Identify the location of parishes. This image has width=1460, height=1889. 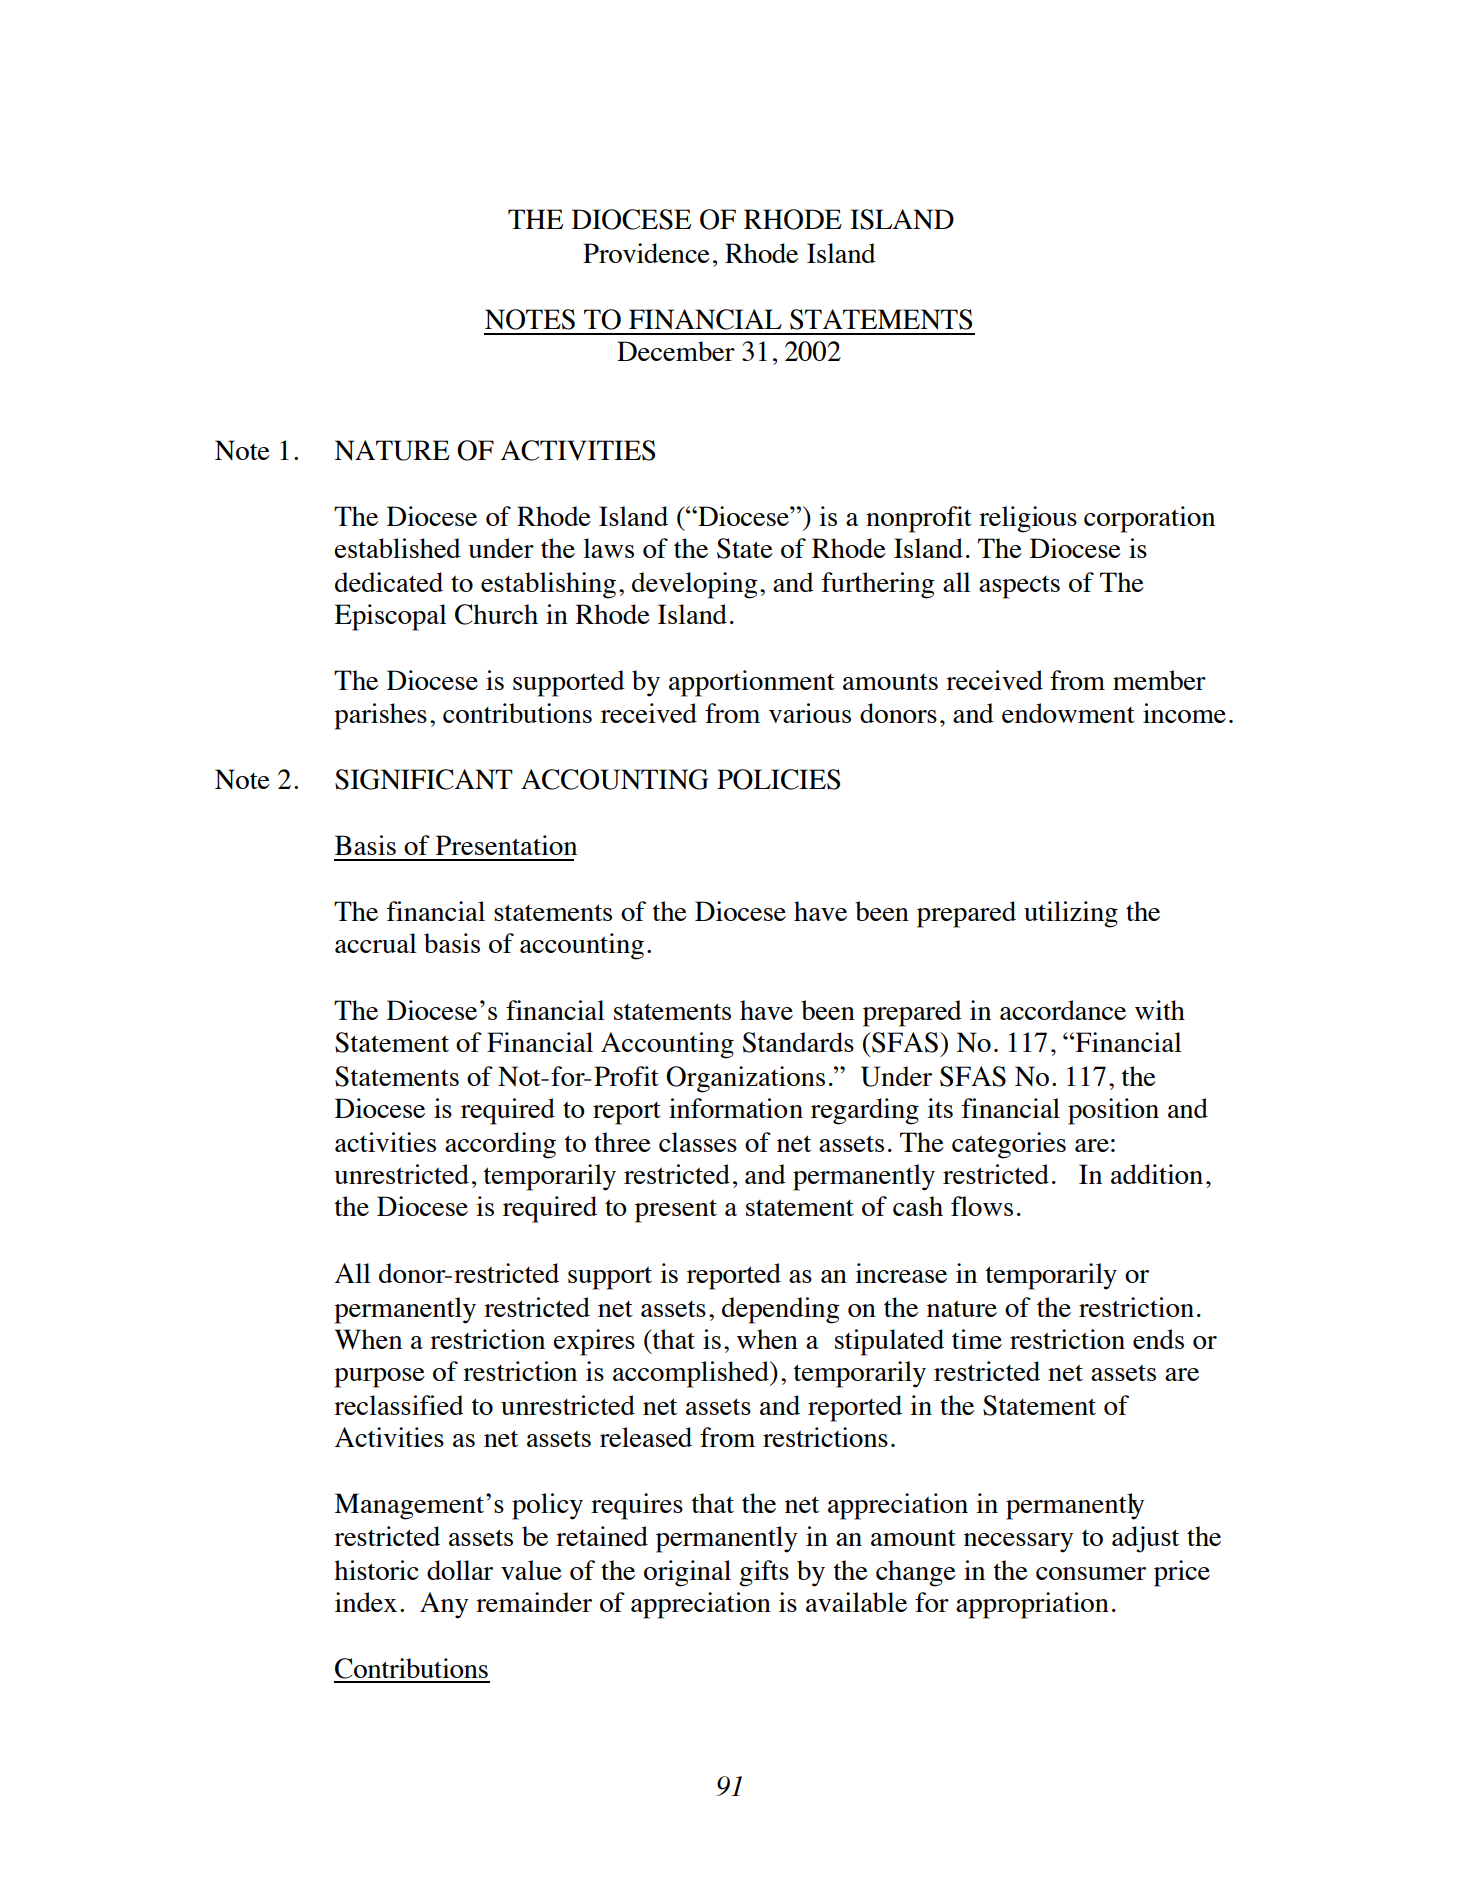
(380, 716).
